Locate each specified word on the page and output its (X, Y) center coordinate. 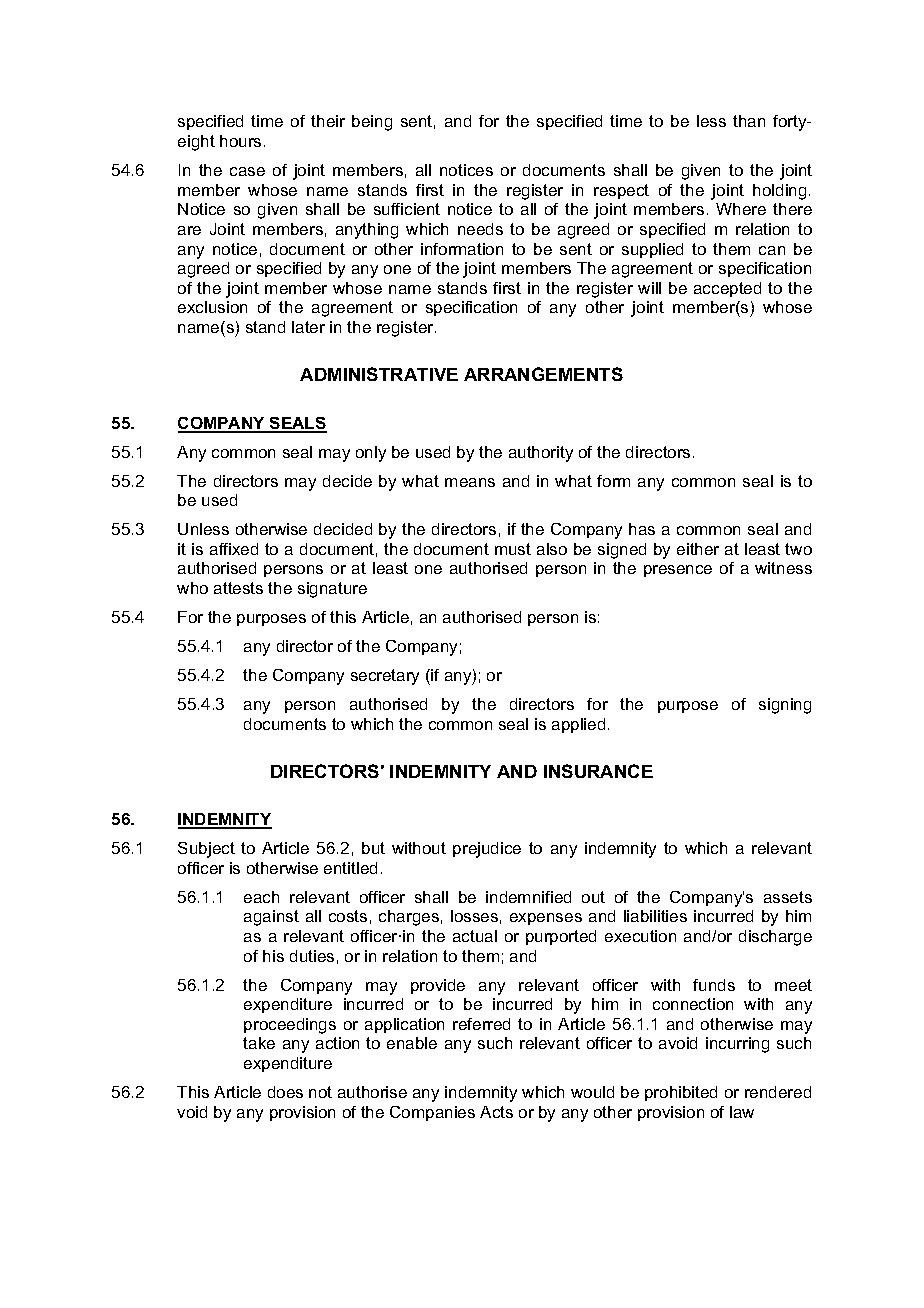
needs (480, 229)
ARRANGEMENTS (543, 374)
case (247, 171)
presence (678, 571)
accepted (727, 289)
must (513, 549)
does (285, 1092)
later (308, 327)
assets (788, 897)
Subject (206, 850)
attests (238, 588)
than (749, 121)
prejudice (487, 850)
